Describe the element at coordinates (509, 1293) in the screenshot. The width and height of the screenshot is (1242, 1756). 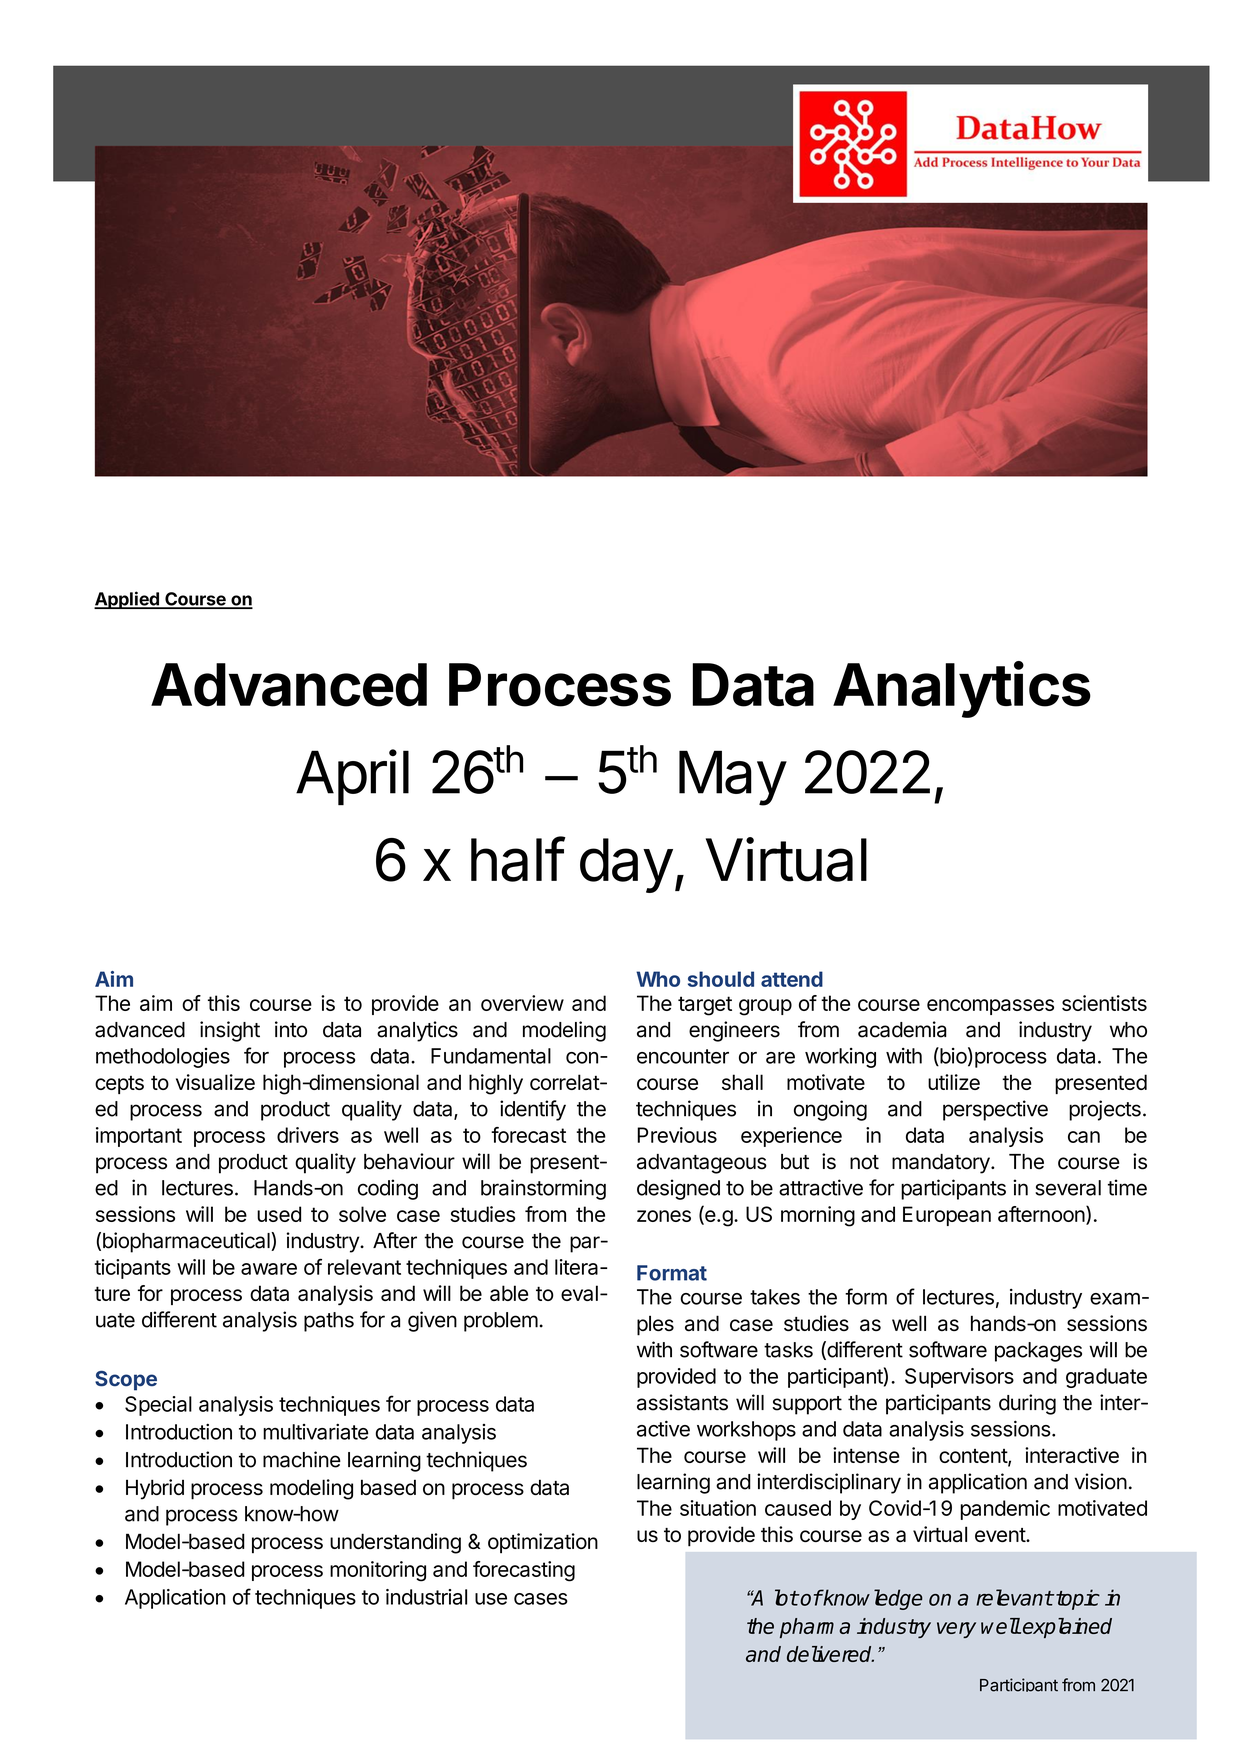
I see `able` at that location.
